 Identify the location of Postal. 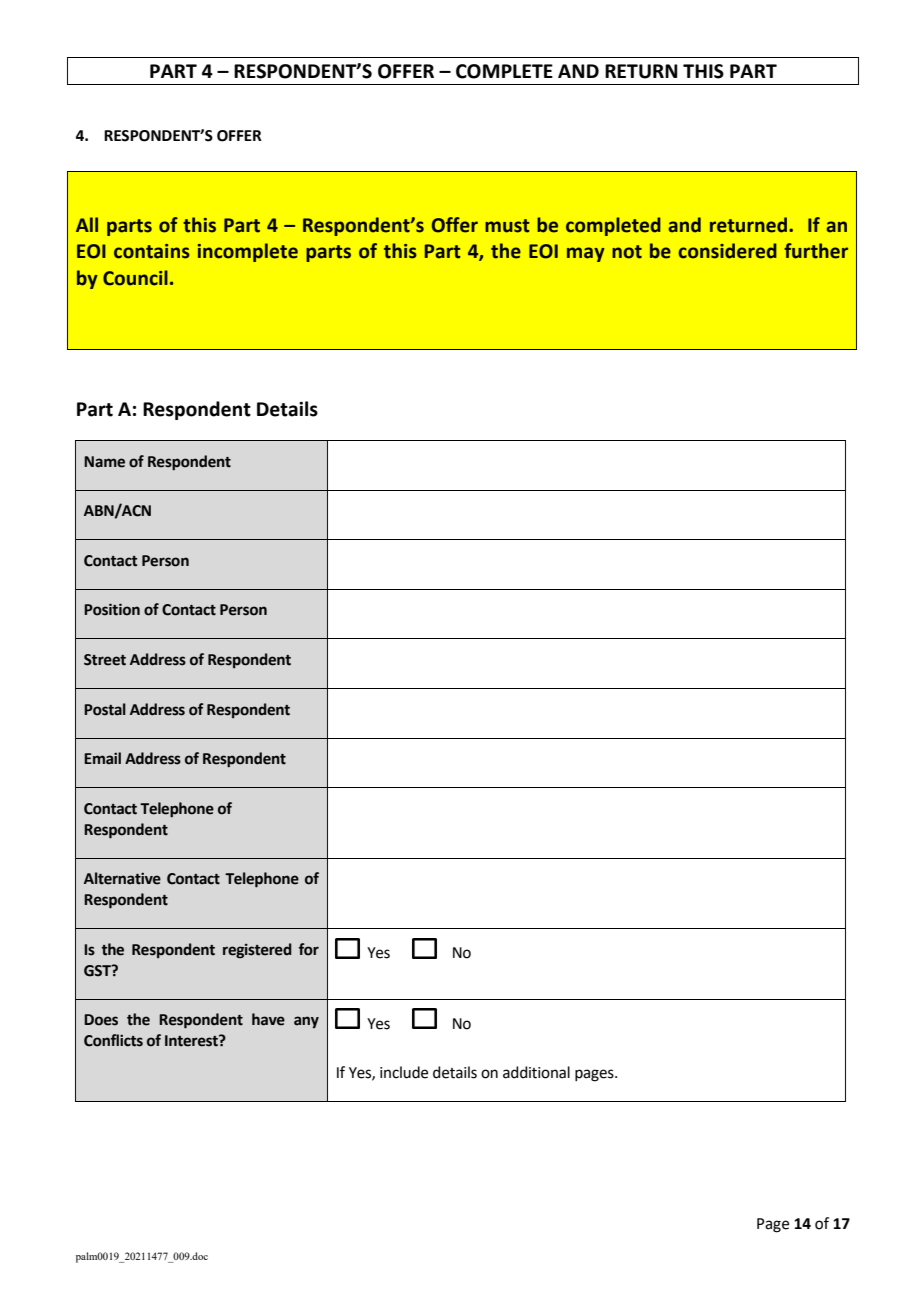
(105, 709).
